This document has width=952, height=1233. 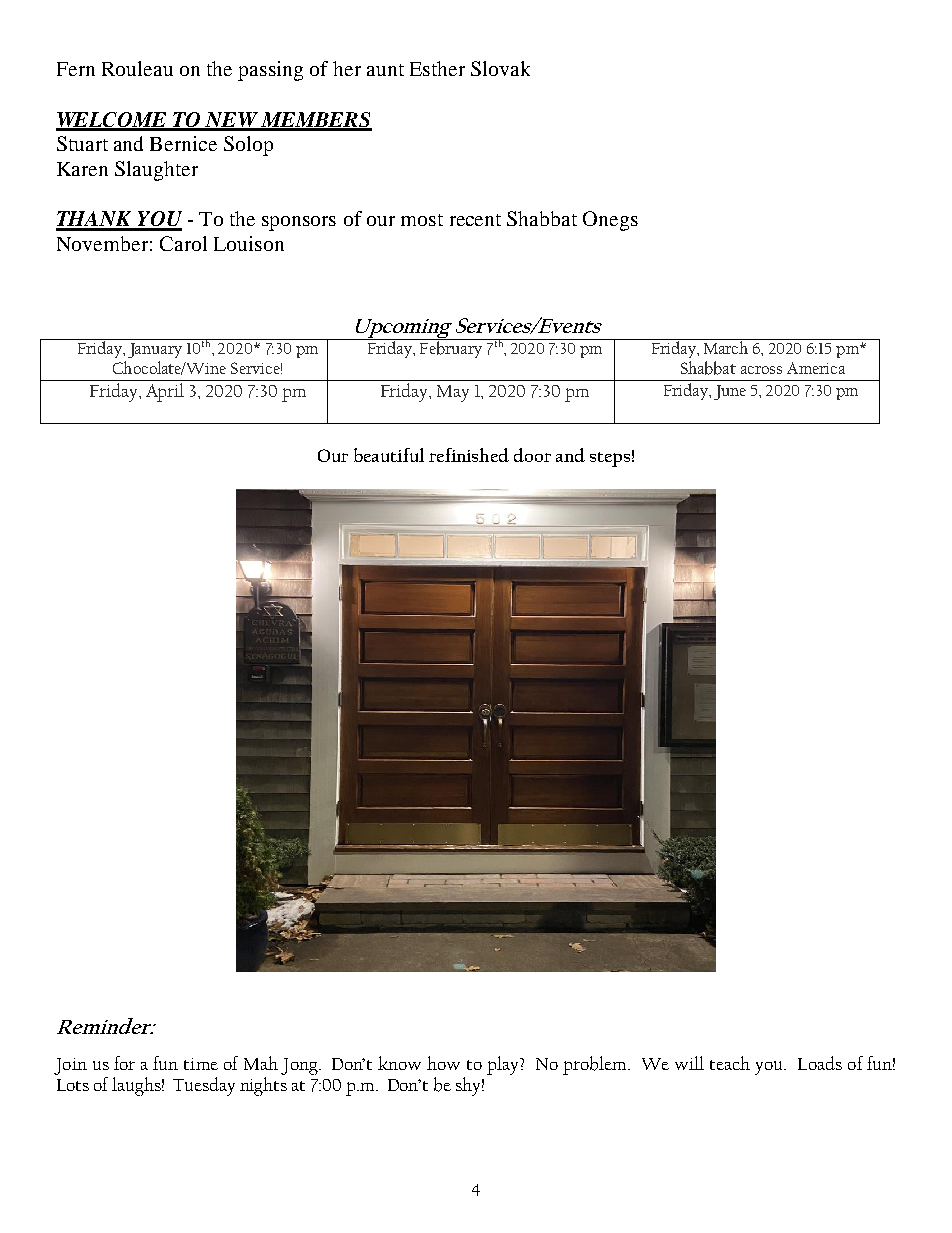 I want to click on time, so click(x=201, y=1064).
